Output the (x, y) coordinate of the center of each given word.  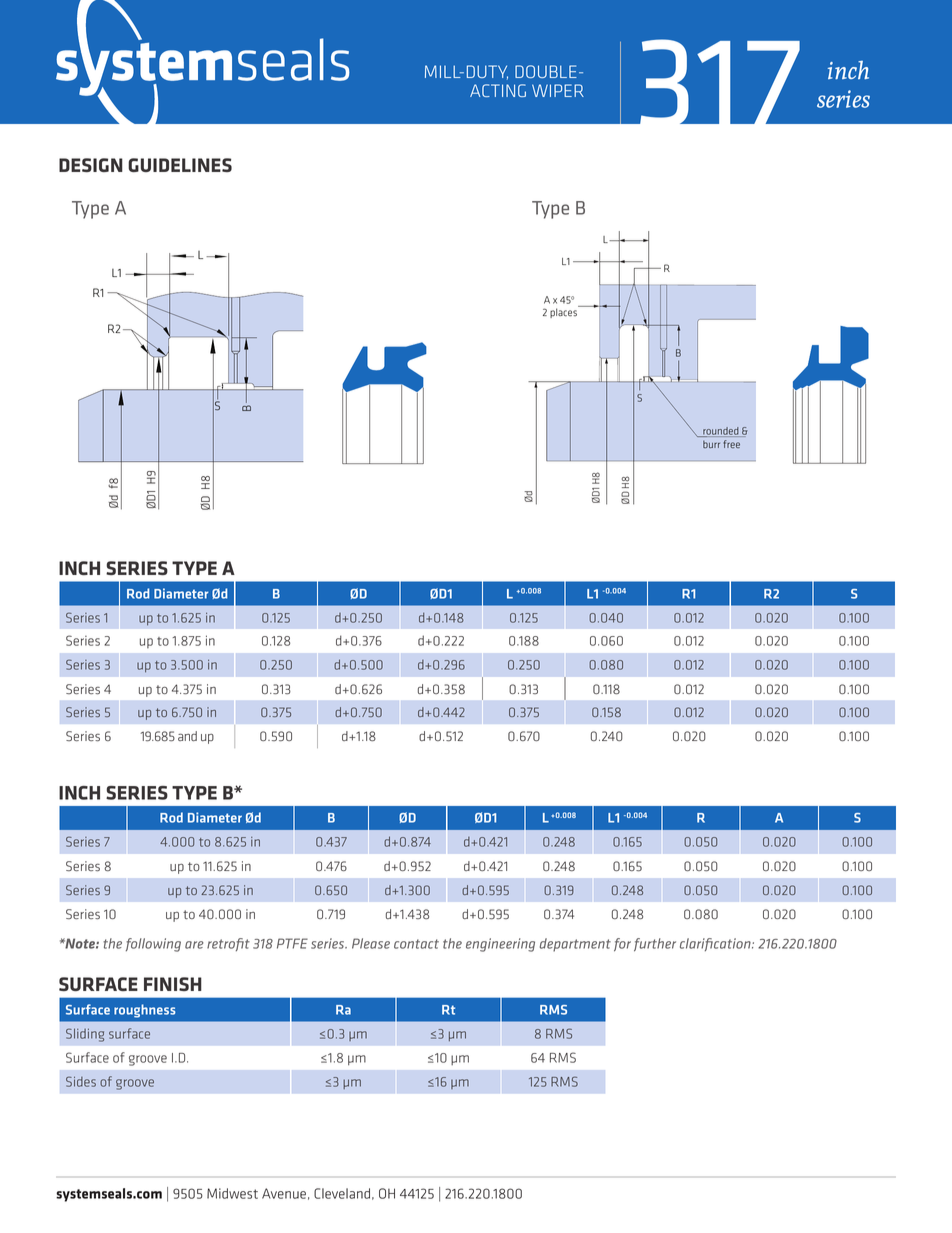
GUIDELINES (180, 165)
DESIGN (91, 165)
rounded (721, 432)
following (153, 945)
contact (416, 944)
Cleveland (342, 1193)
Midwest (232, 1193)
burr (711, 444)
